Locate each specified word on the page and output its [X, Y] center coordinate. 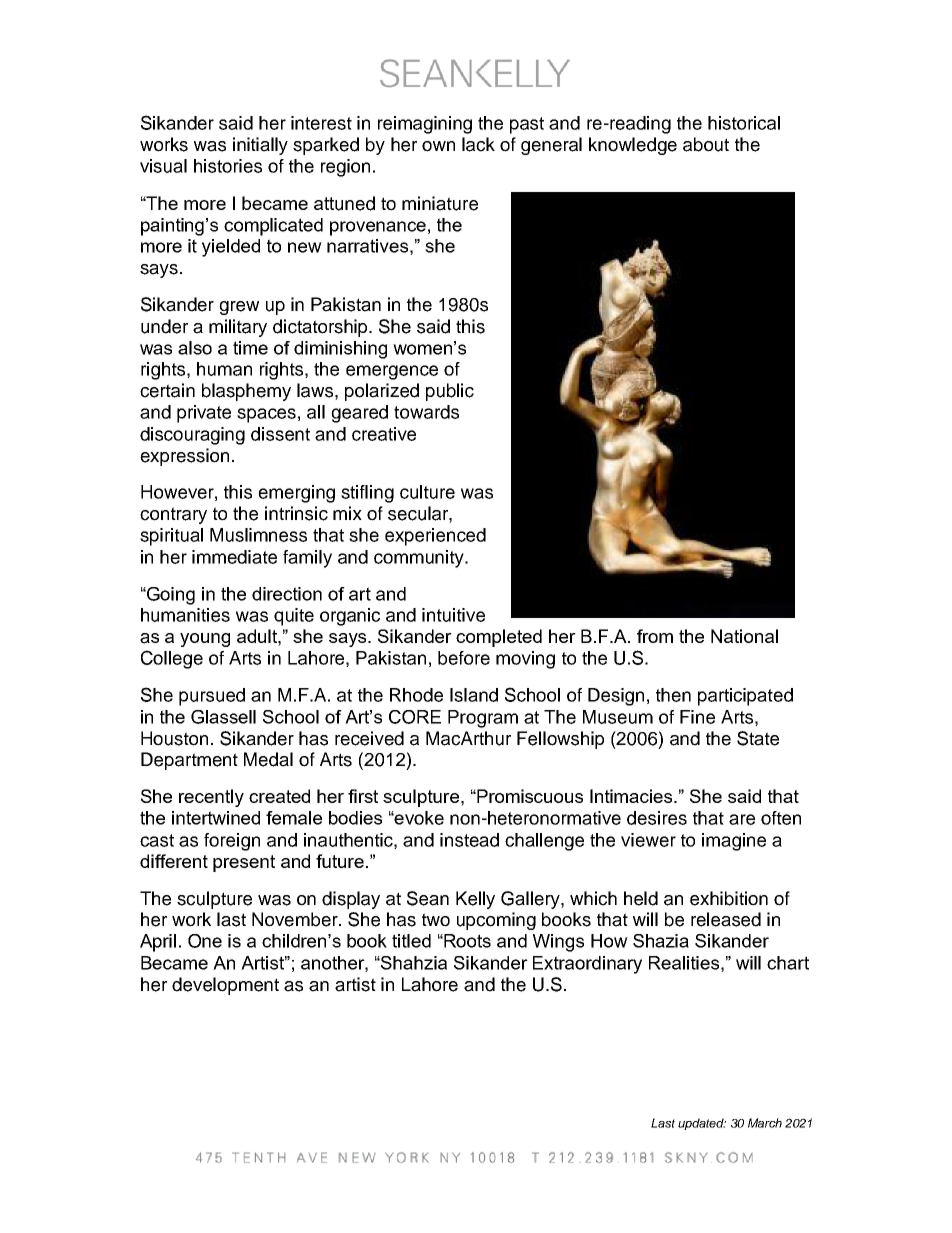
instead [469, 840]
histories [228, 166]
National [744, 636]
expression [184, 457]
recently [211, 798]
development [225, 986]
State [758, 738]
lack [478, 144]
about [706, 144]
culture [427, 492]
